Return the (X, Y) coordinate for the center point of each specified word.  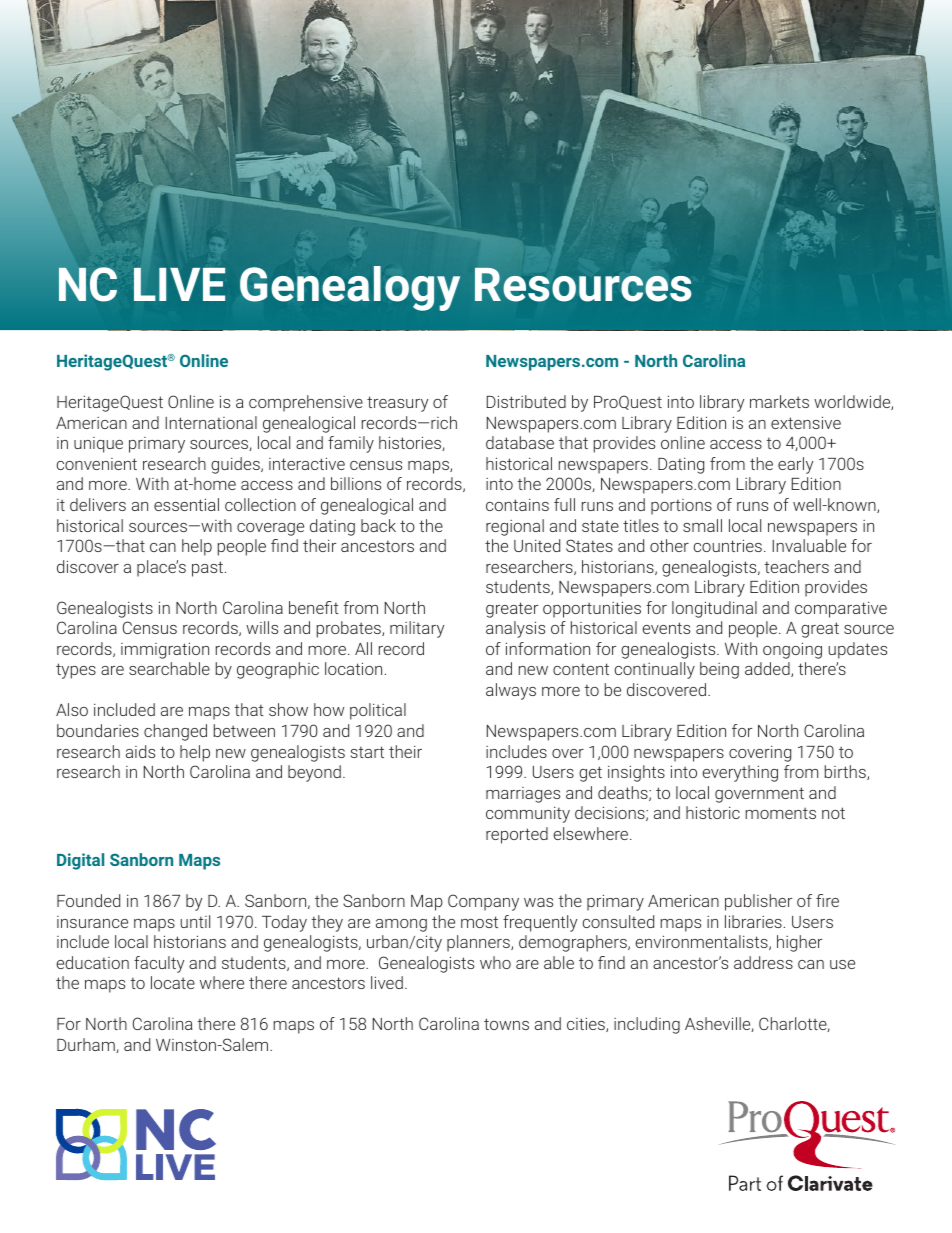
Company (483, 902)
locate (173, 982)
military (417, 629)
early (795, 465)
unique (98, 445)
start (367, 752)
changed (175, 732)
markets (779, 401)
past (209, 569)
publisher (758, 902)
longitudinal (714, 609)
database (520, 442)
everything (740, 773)
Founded (88, 900)
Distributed (526, 401)
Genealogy (350, 288)
